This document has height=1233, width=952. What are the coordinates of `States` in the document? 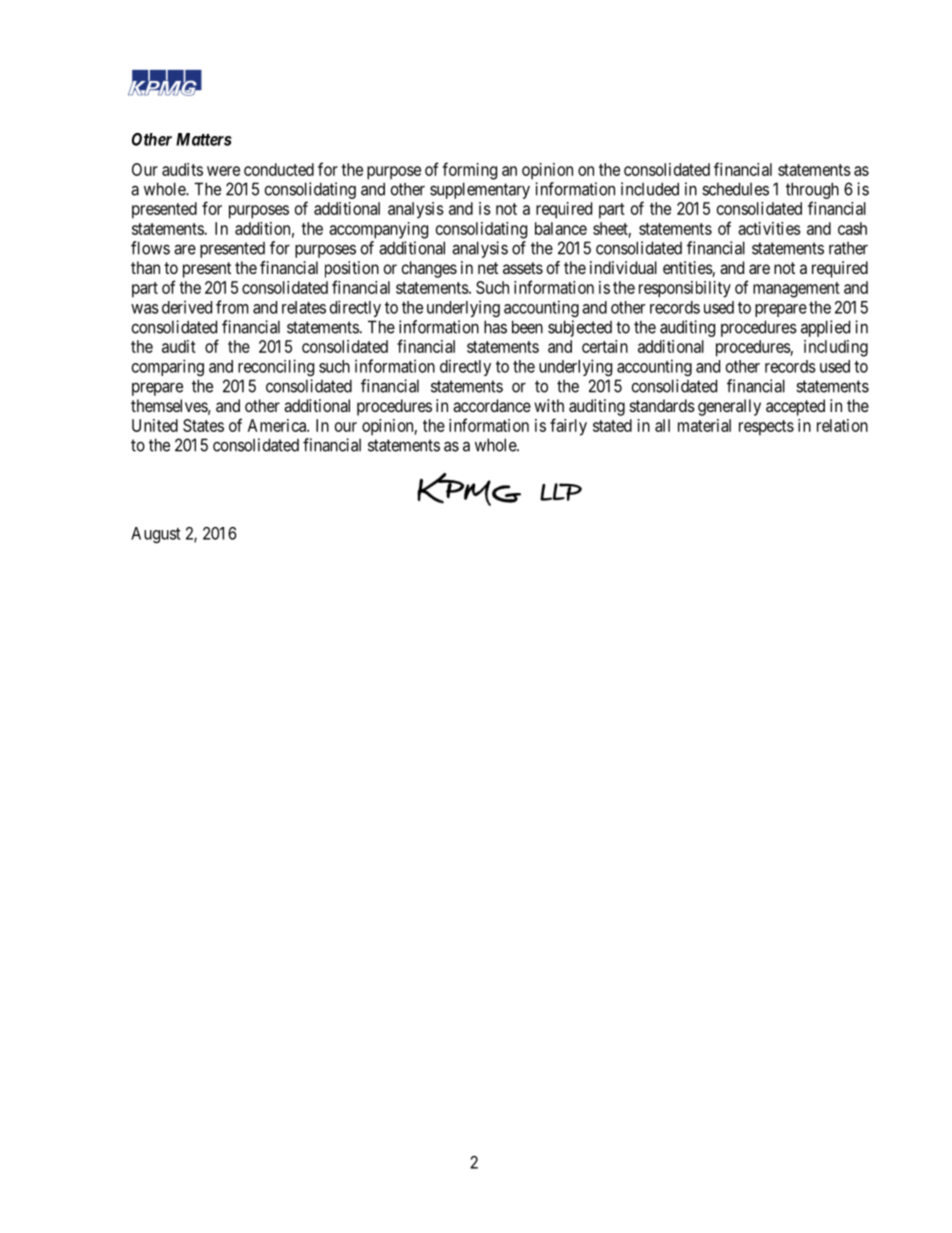 It's located at (203, 425).
